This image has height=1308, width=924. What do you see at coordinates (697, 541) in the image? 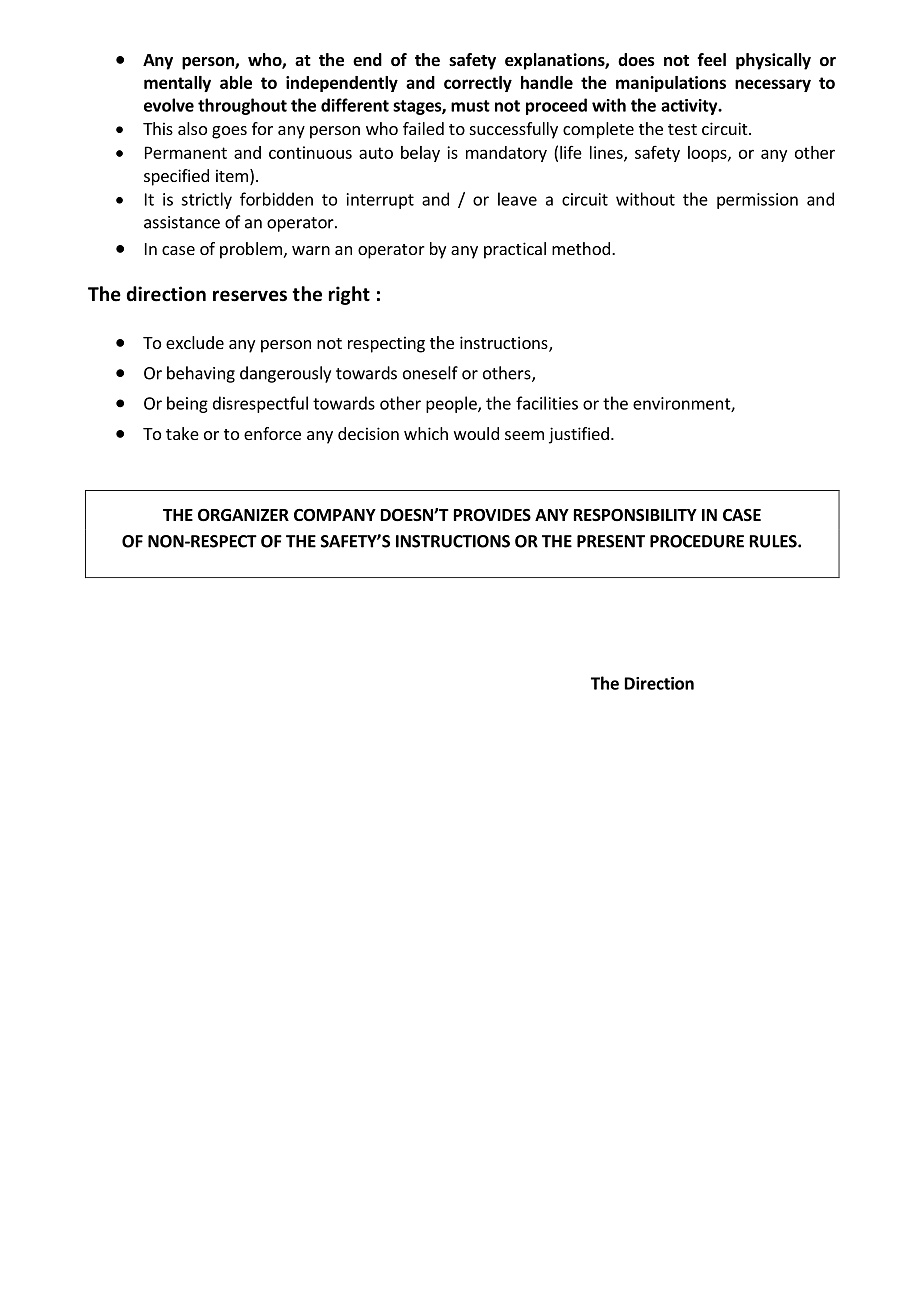
I see `PROCEDURE` at bounding box center [697, 541].
